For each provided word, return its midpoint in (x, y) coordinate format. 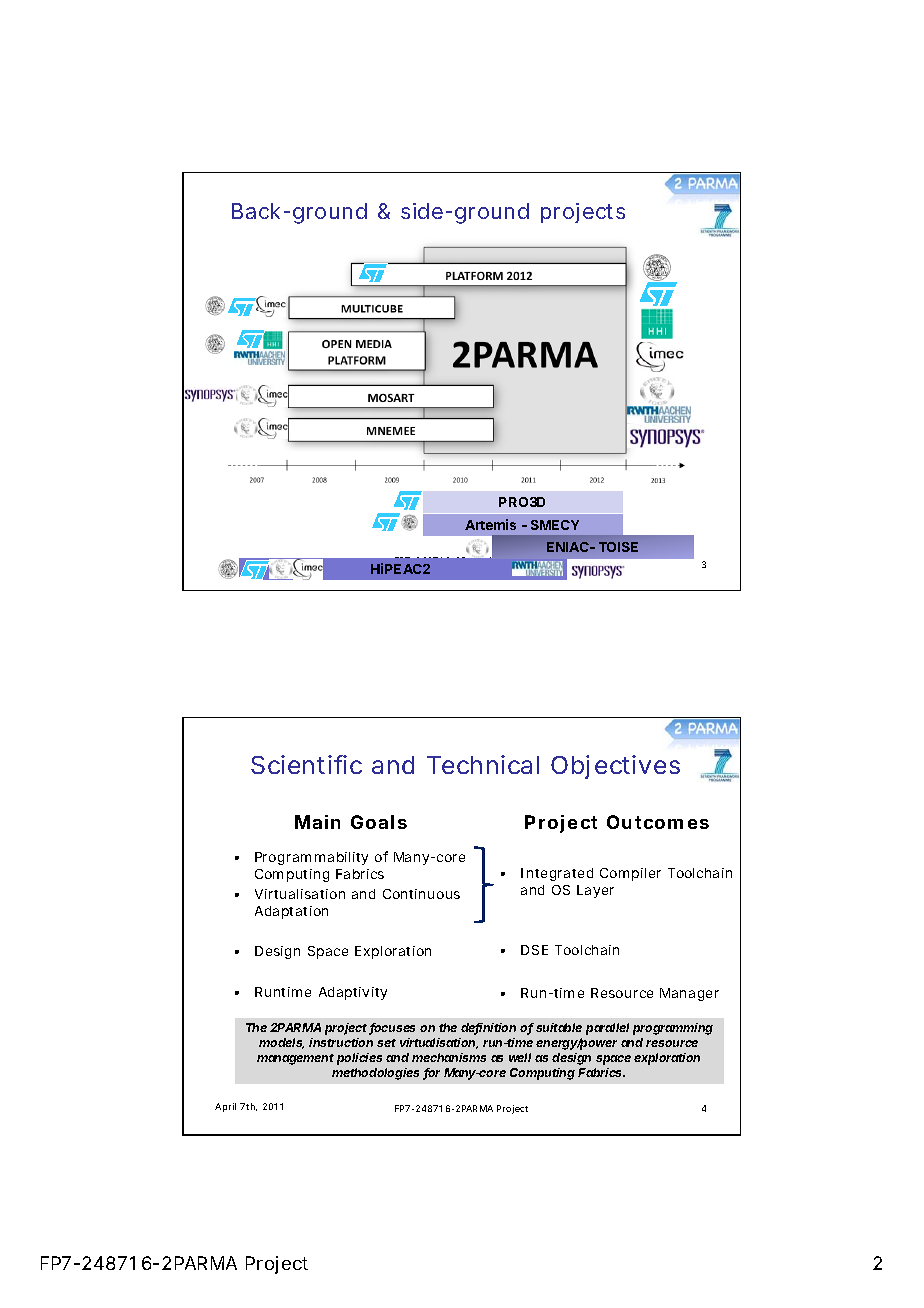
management (295, 1059)
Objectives (615, 767)
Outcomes (658, 822)
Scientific (306, 764)
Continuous (421, 894)
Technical (483, 764)
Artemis (490, 524)
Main (317, 822)
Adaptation (291, 912)
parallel (607, 1029)
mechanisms (449, 1057)
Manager (689, 994)
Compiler (630, 874)
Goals (379, 822)
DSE (534, 950)
